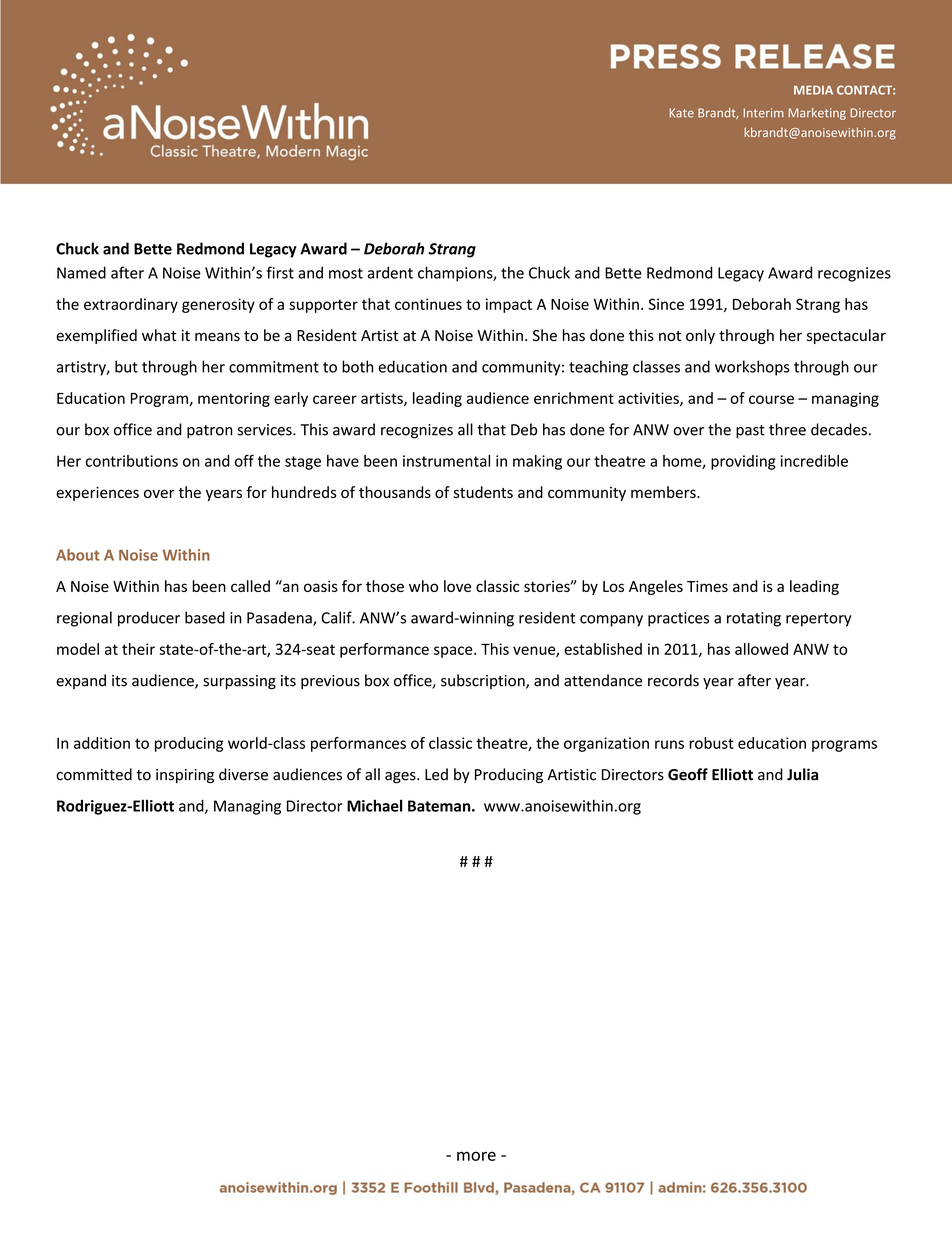 The image size is (952, 1233). What do you see at coordinates (446, 461) in the document?
I see `instrumental` at bounding box center [446, 461].
